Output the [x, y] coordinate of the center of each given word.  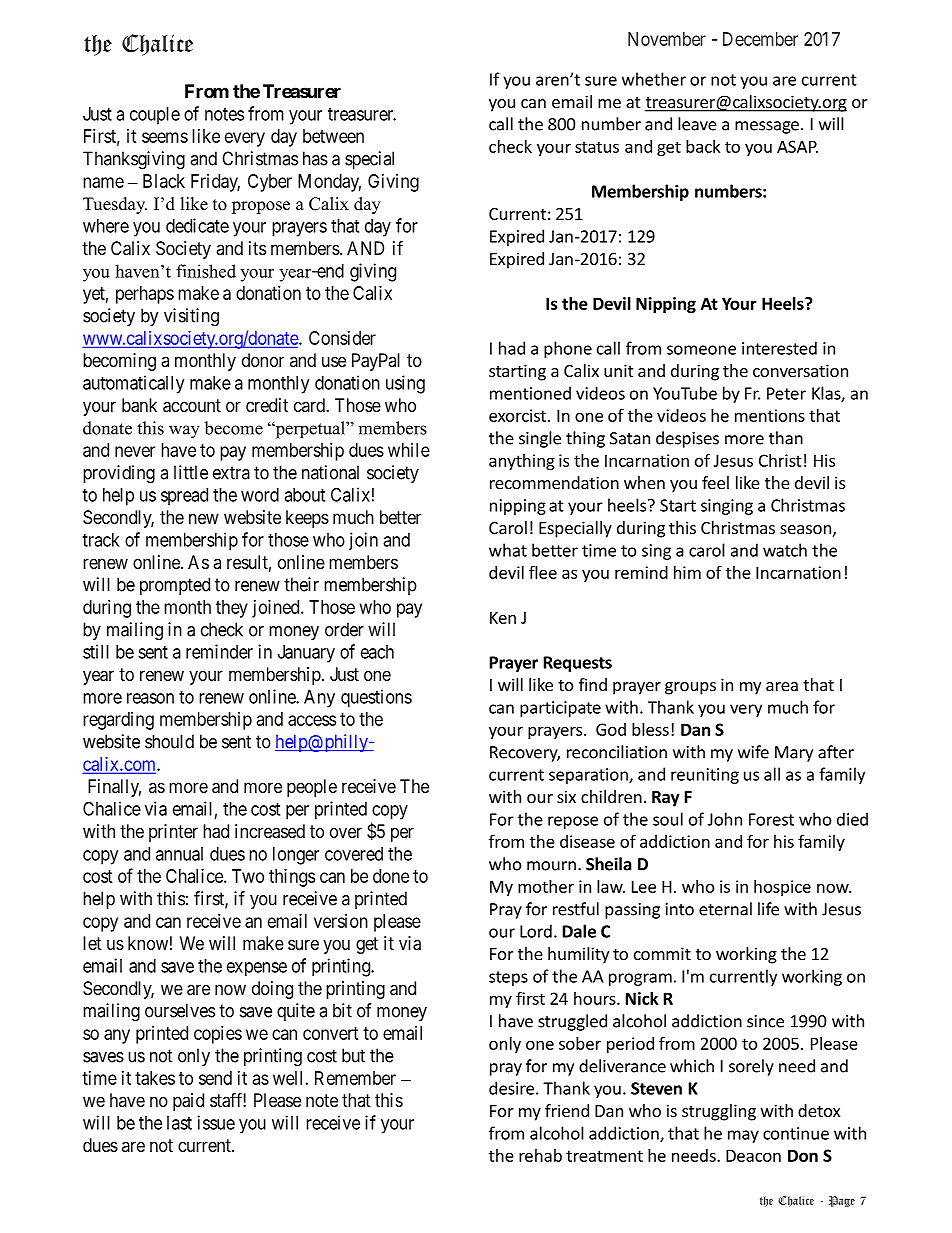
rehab [540, 1155]
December [760, 39]
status [597, 147]
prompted [175, 586]
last [179, 1123]
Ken [503, 617]
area [782, 686]
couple [155, 116]
